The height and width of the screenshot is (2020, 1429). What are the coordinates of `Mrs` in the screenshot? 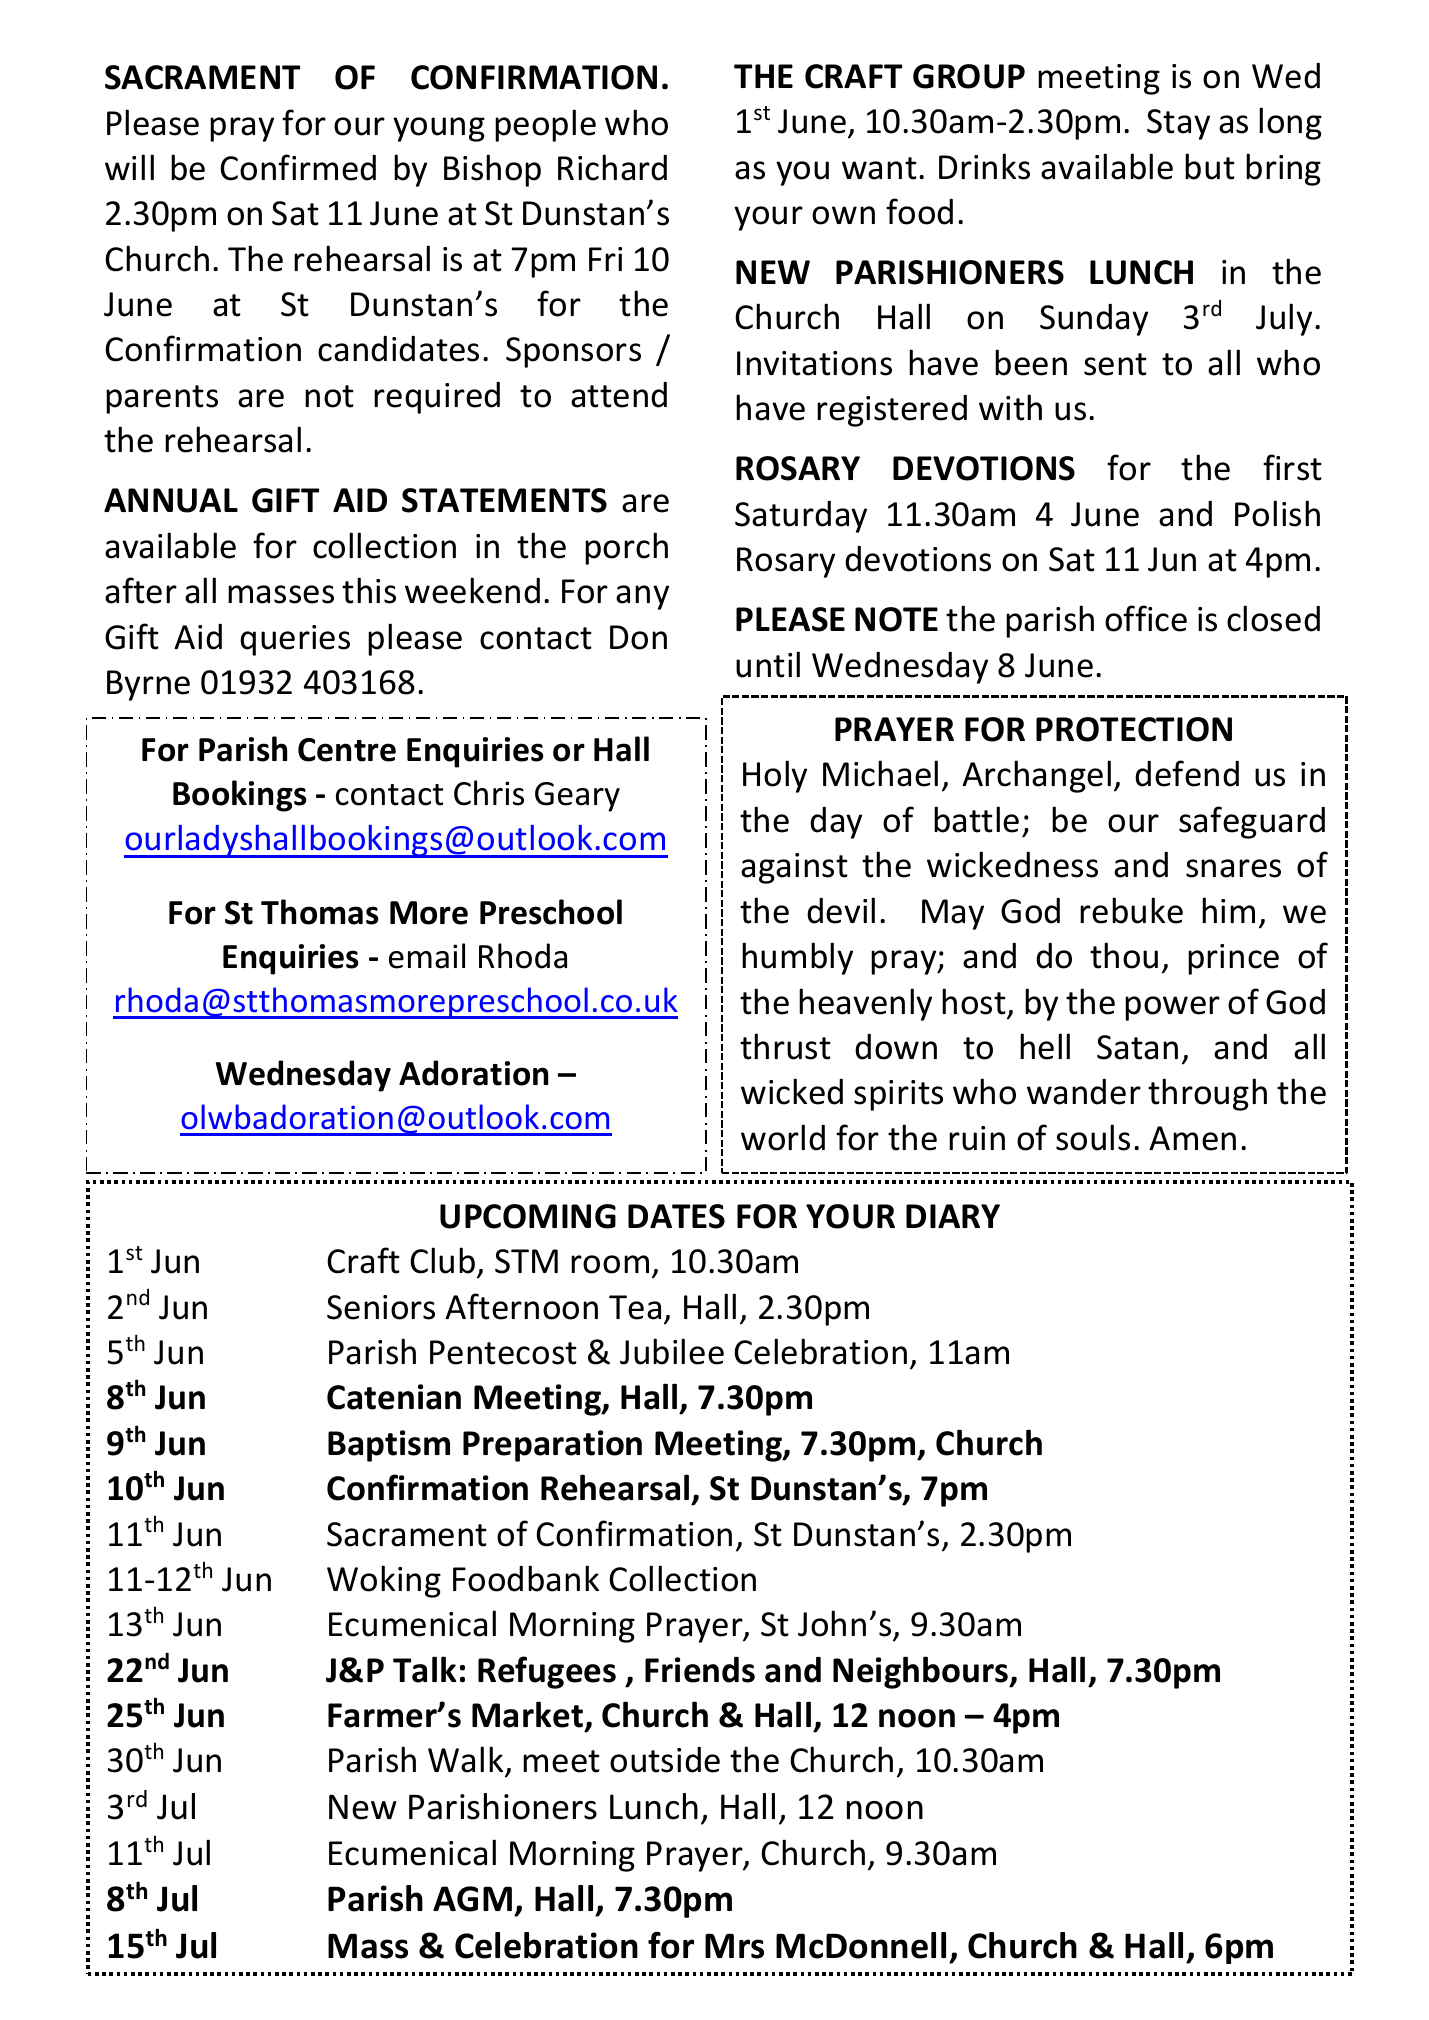 It's located at (734, 1946).
